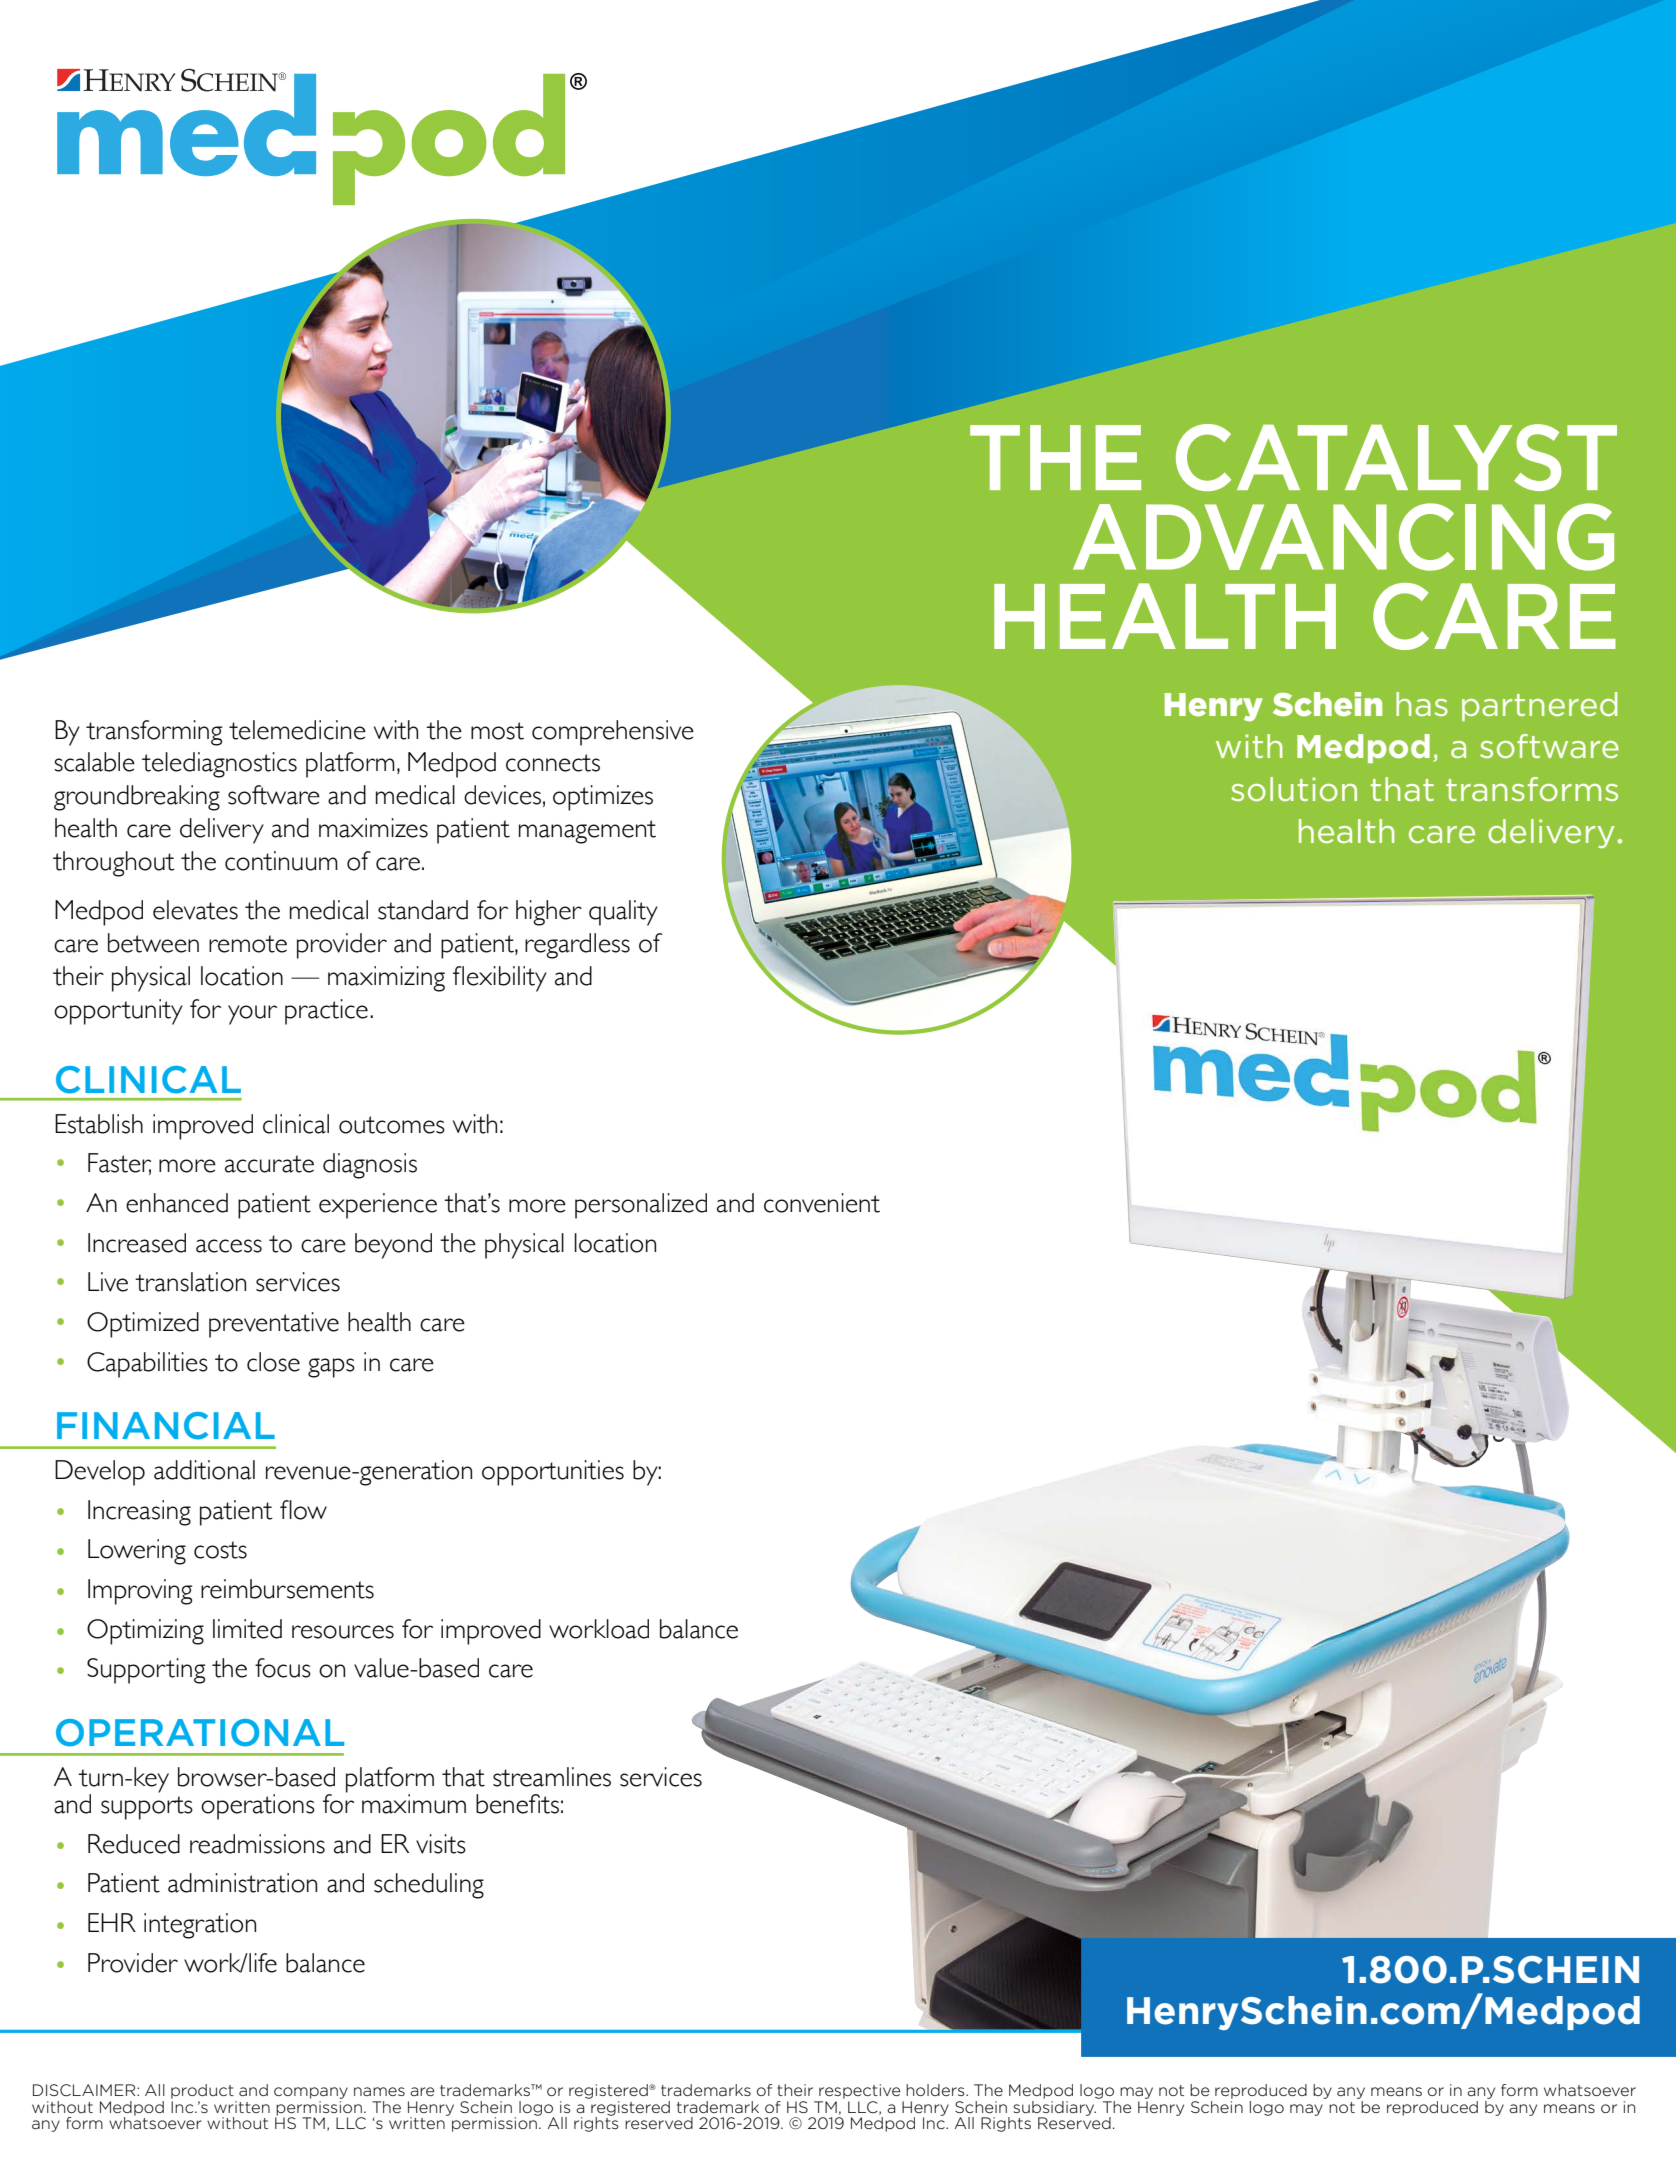 The width and height of the screenshot is (1676, 2168). I want to click on convenient, so click(822, 1203).
